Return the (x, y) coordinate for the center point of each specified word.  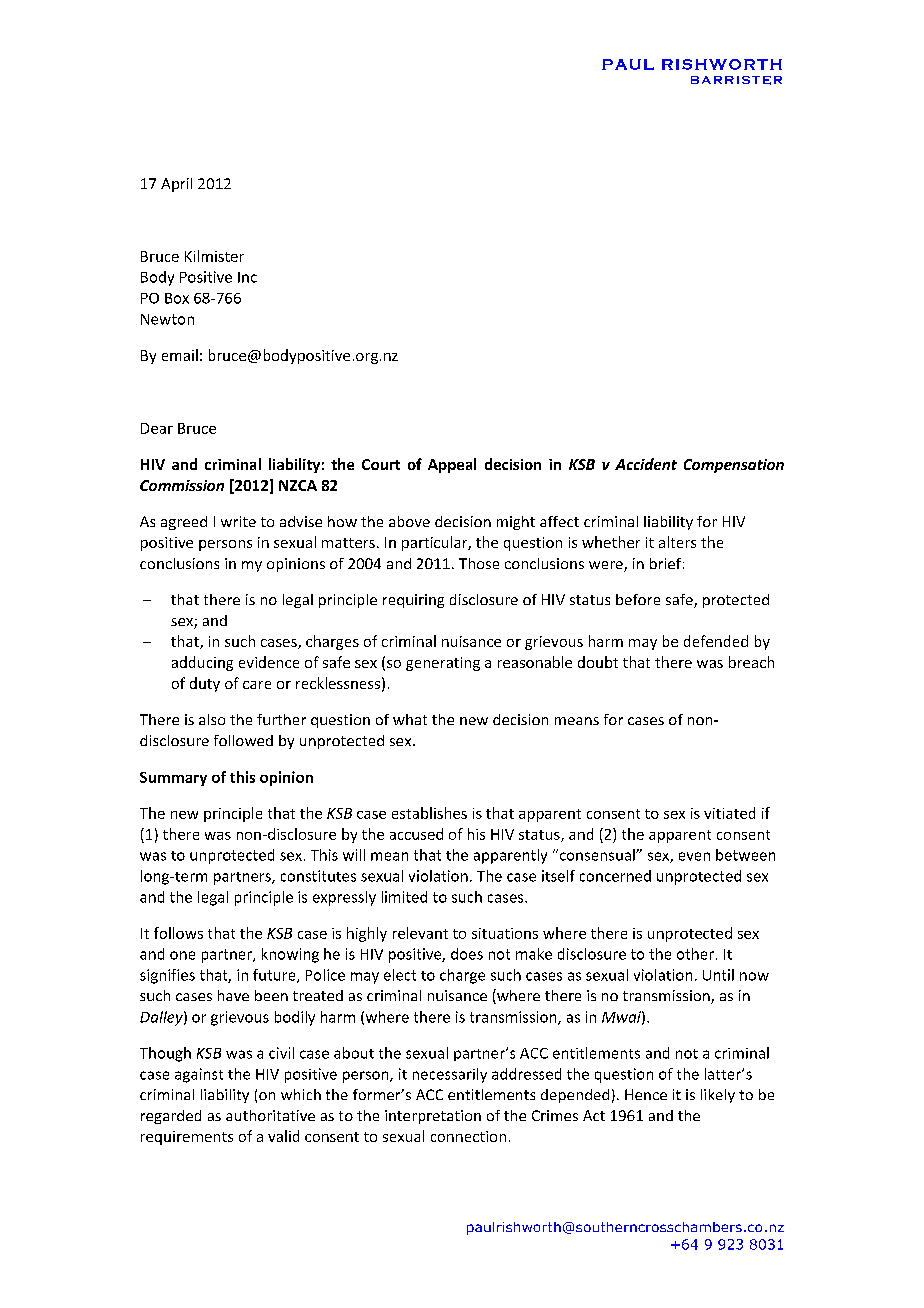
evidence (269, 662)
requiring (413, 601)
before (638, 599)
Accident (646, 464)
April (176, 185)
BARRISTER (736, 80)
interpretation (433, 1117)
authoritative (270, 1115)
